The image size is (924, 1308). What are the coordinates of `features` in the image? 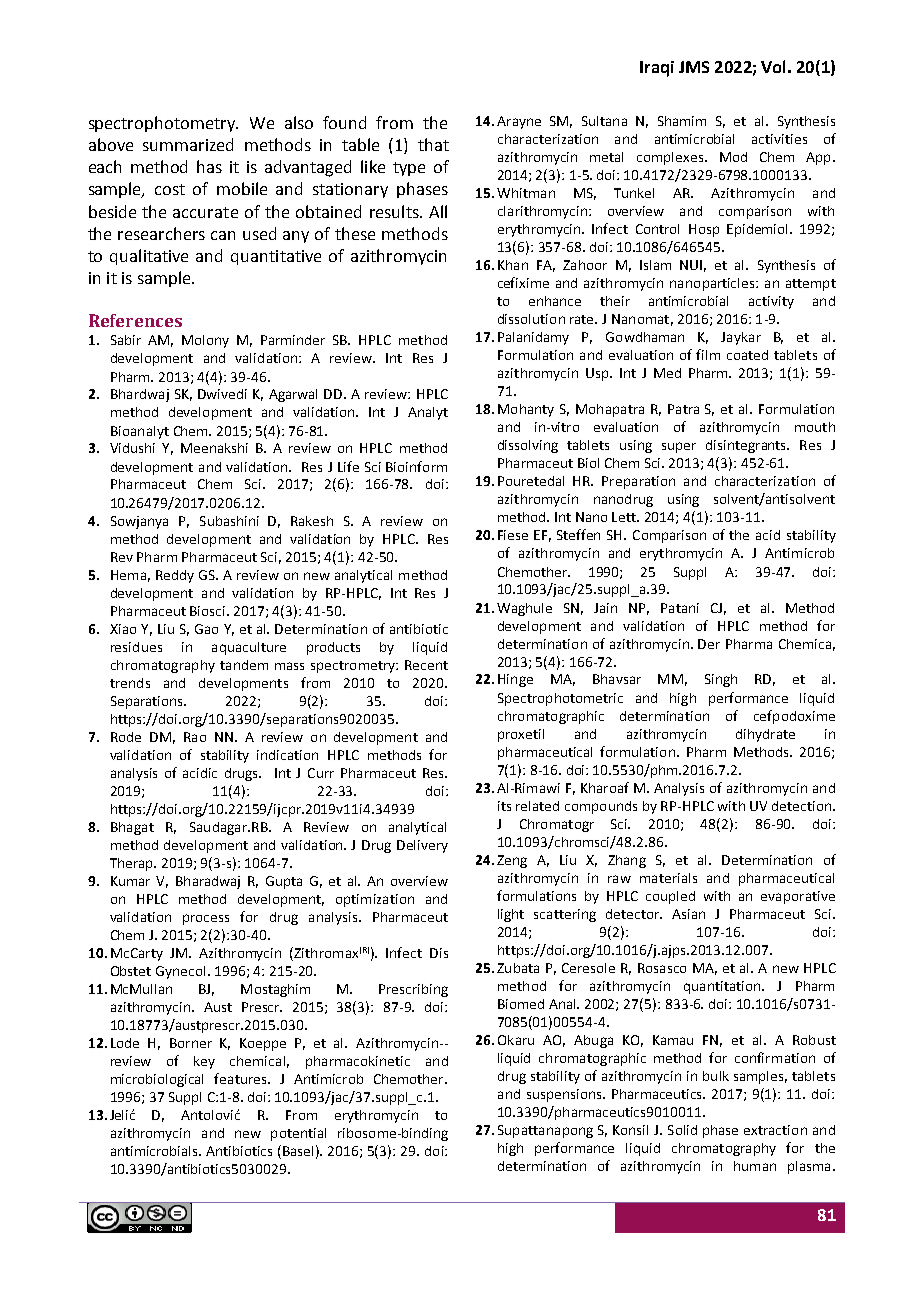 It's located at (241, 1078).
